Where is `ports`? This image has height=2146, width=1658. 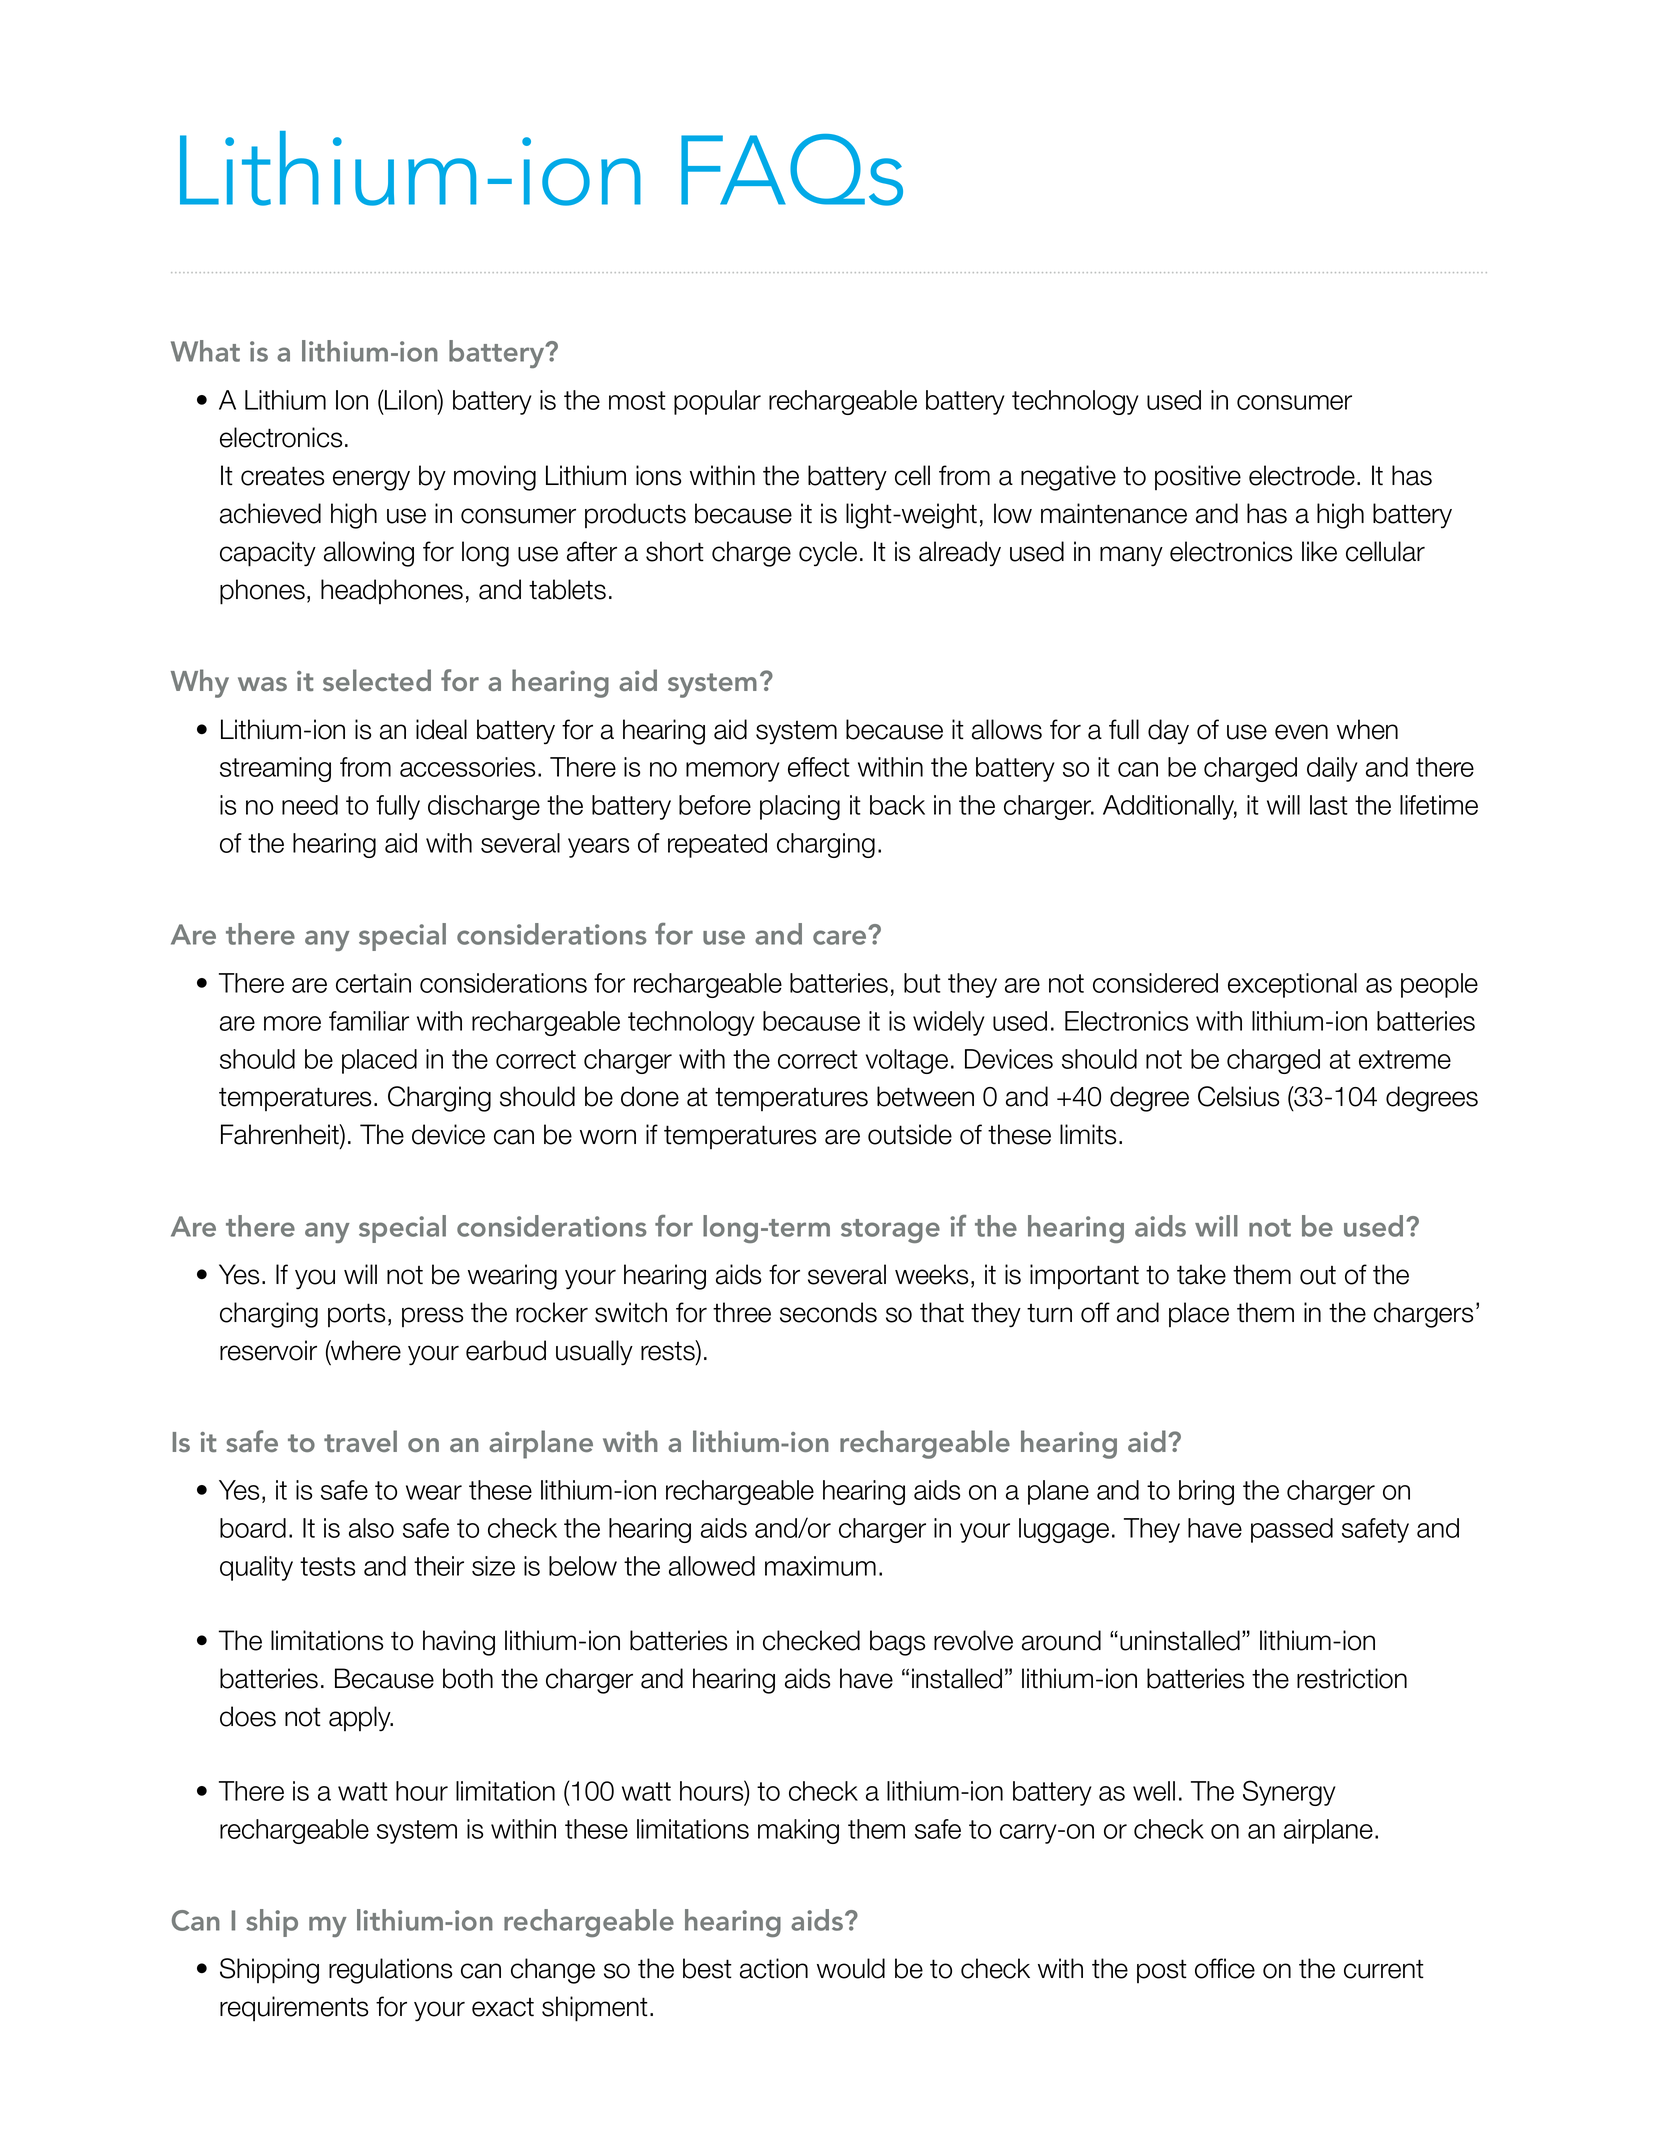 ports is located at coordinates (356, 1315).
